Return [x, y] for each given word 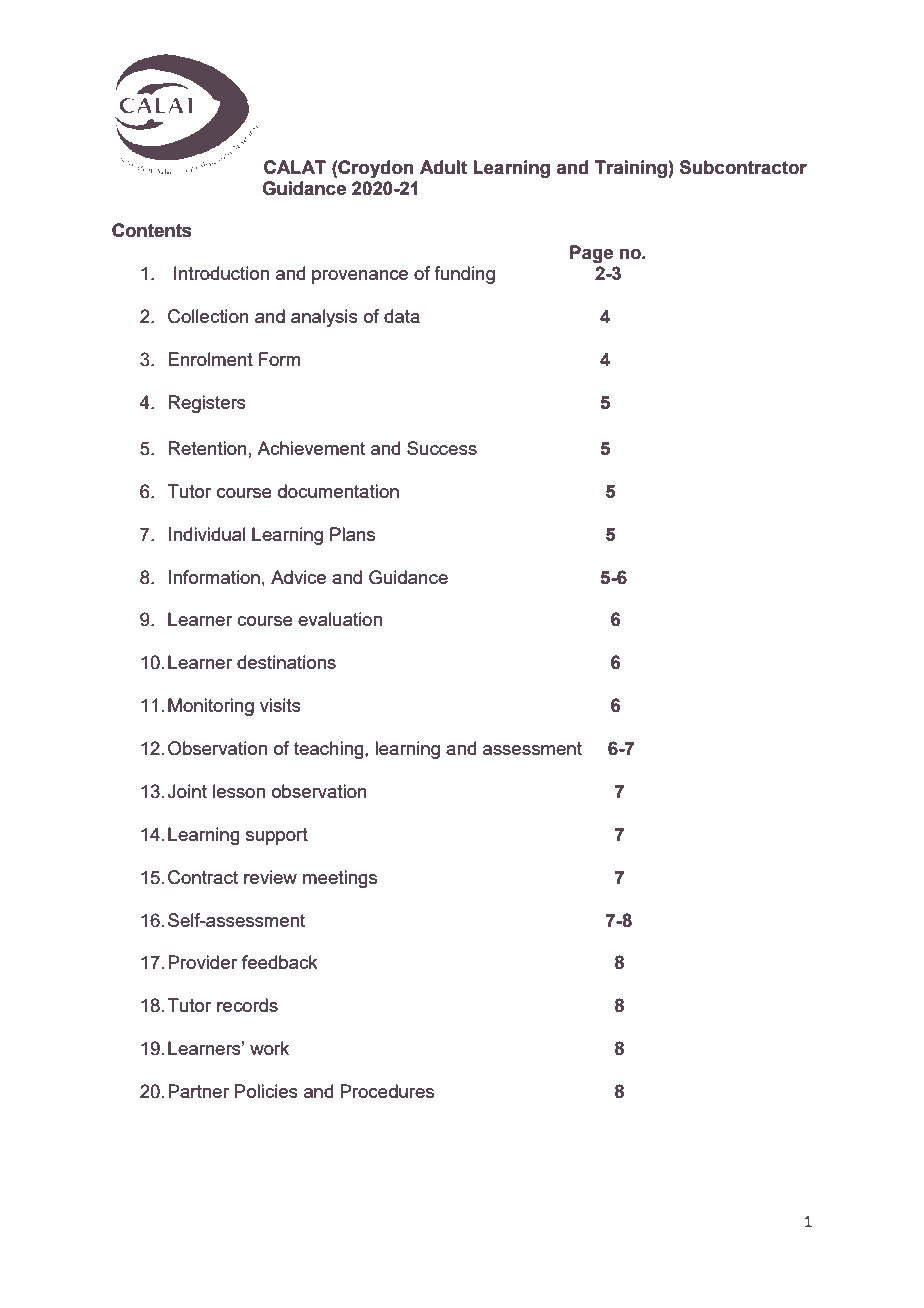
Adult [443, 167]
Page [591, 254]
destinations [286, 662]
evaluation [340, 619]
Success [442, 448]
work [269, 1048]
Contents [152, 230]
